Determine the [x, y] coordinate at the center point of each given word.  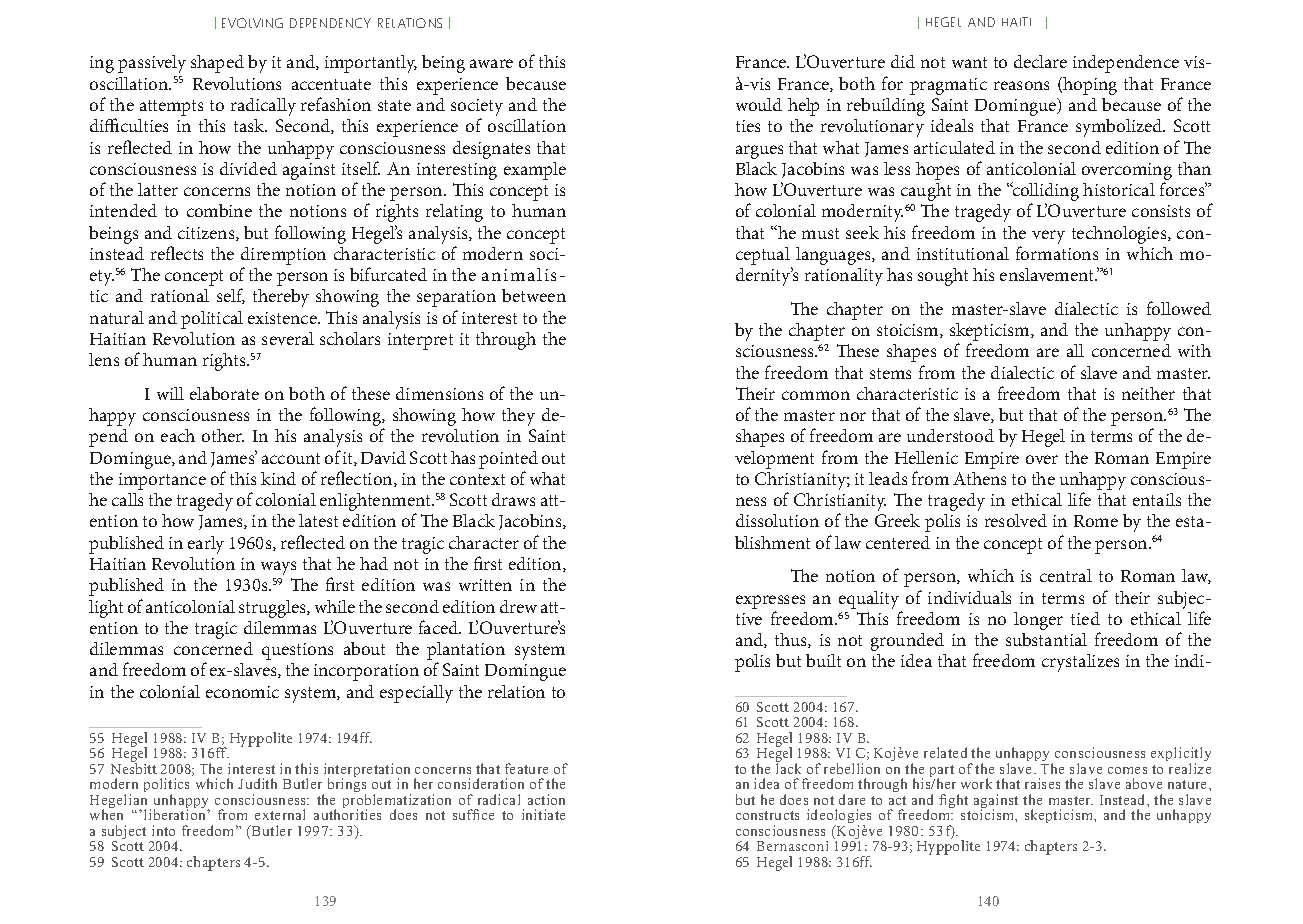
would [759, 104]
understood [950, 435]
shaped [217, 64]
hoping [1090, 86]
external [280, 814]
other [223, 435]
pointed [508, 460]
